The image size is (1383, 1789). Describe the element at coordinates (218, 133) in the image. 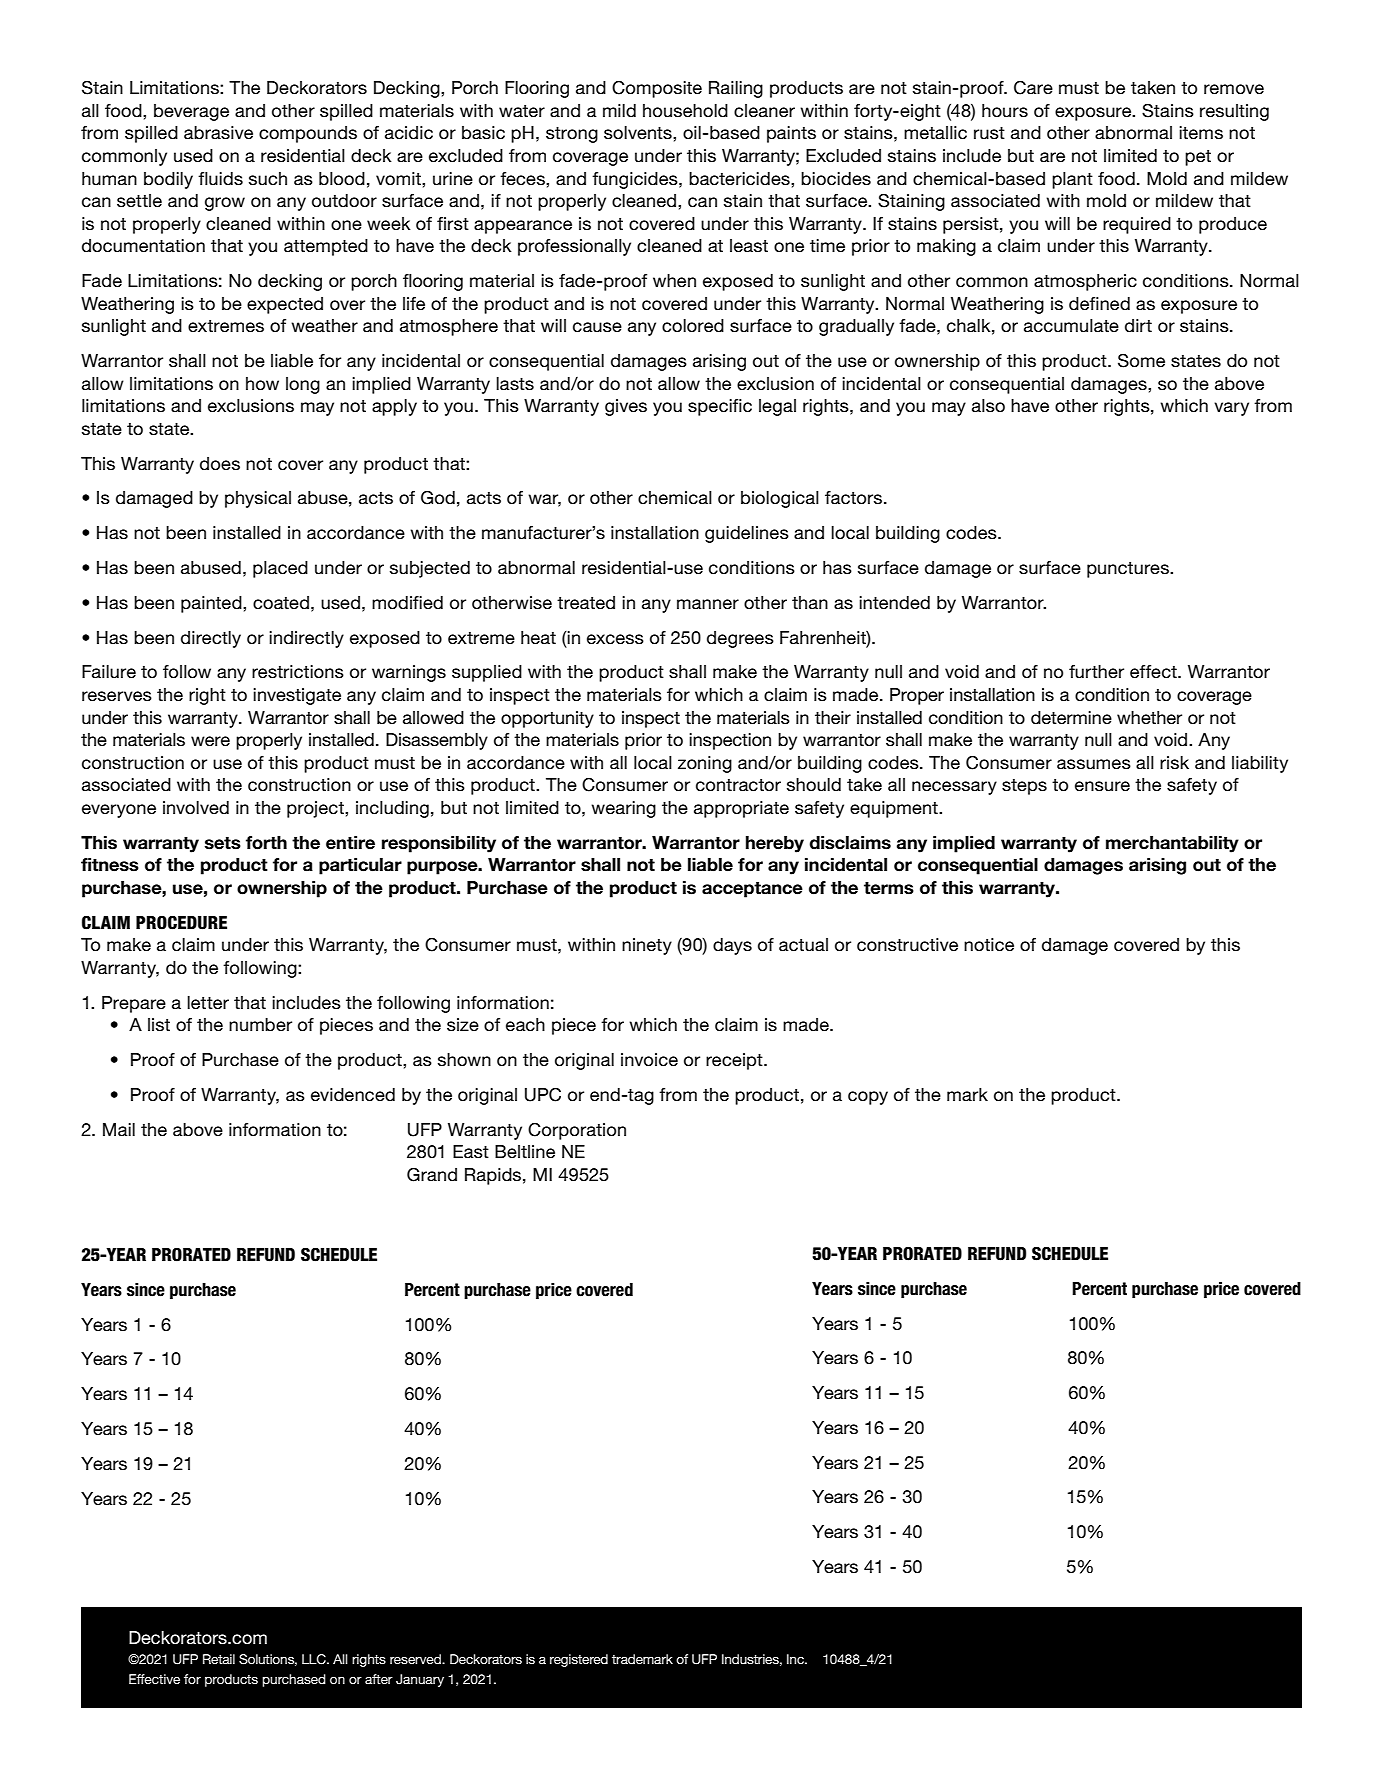

I see `abrasive` at that location.
